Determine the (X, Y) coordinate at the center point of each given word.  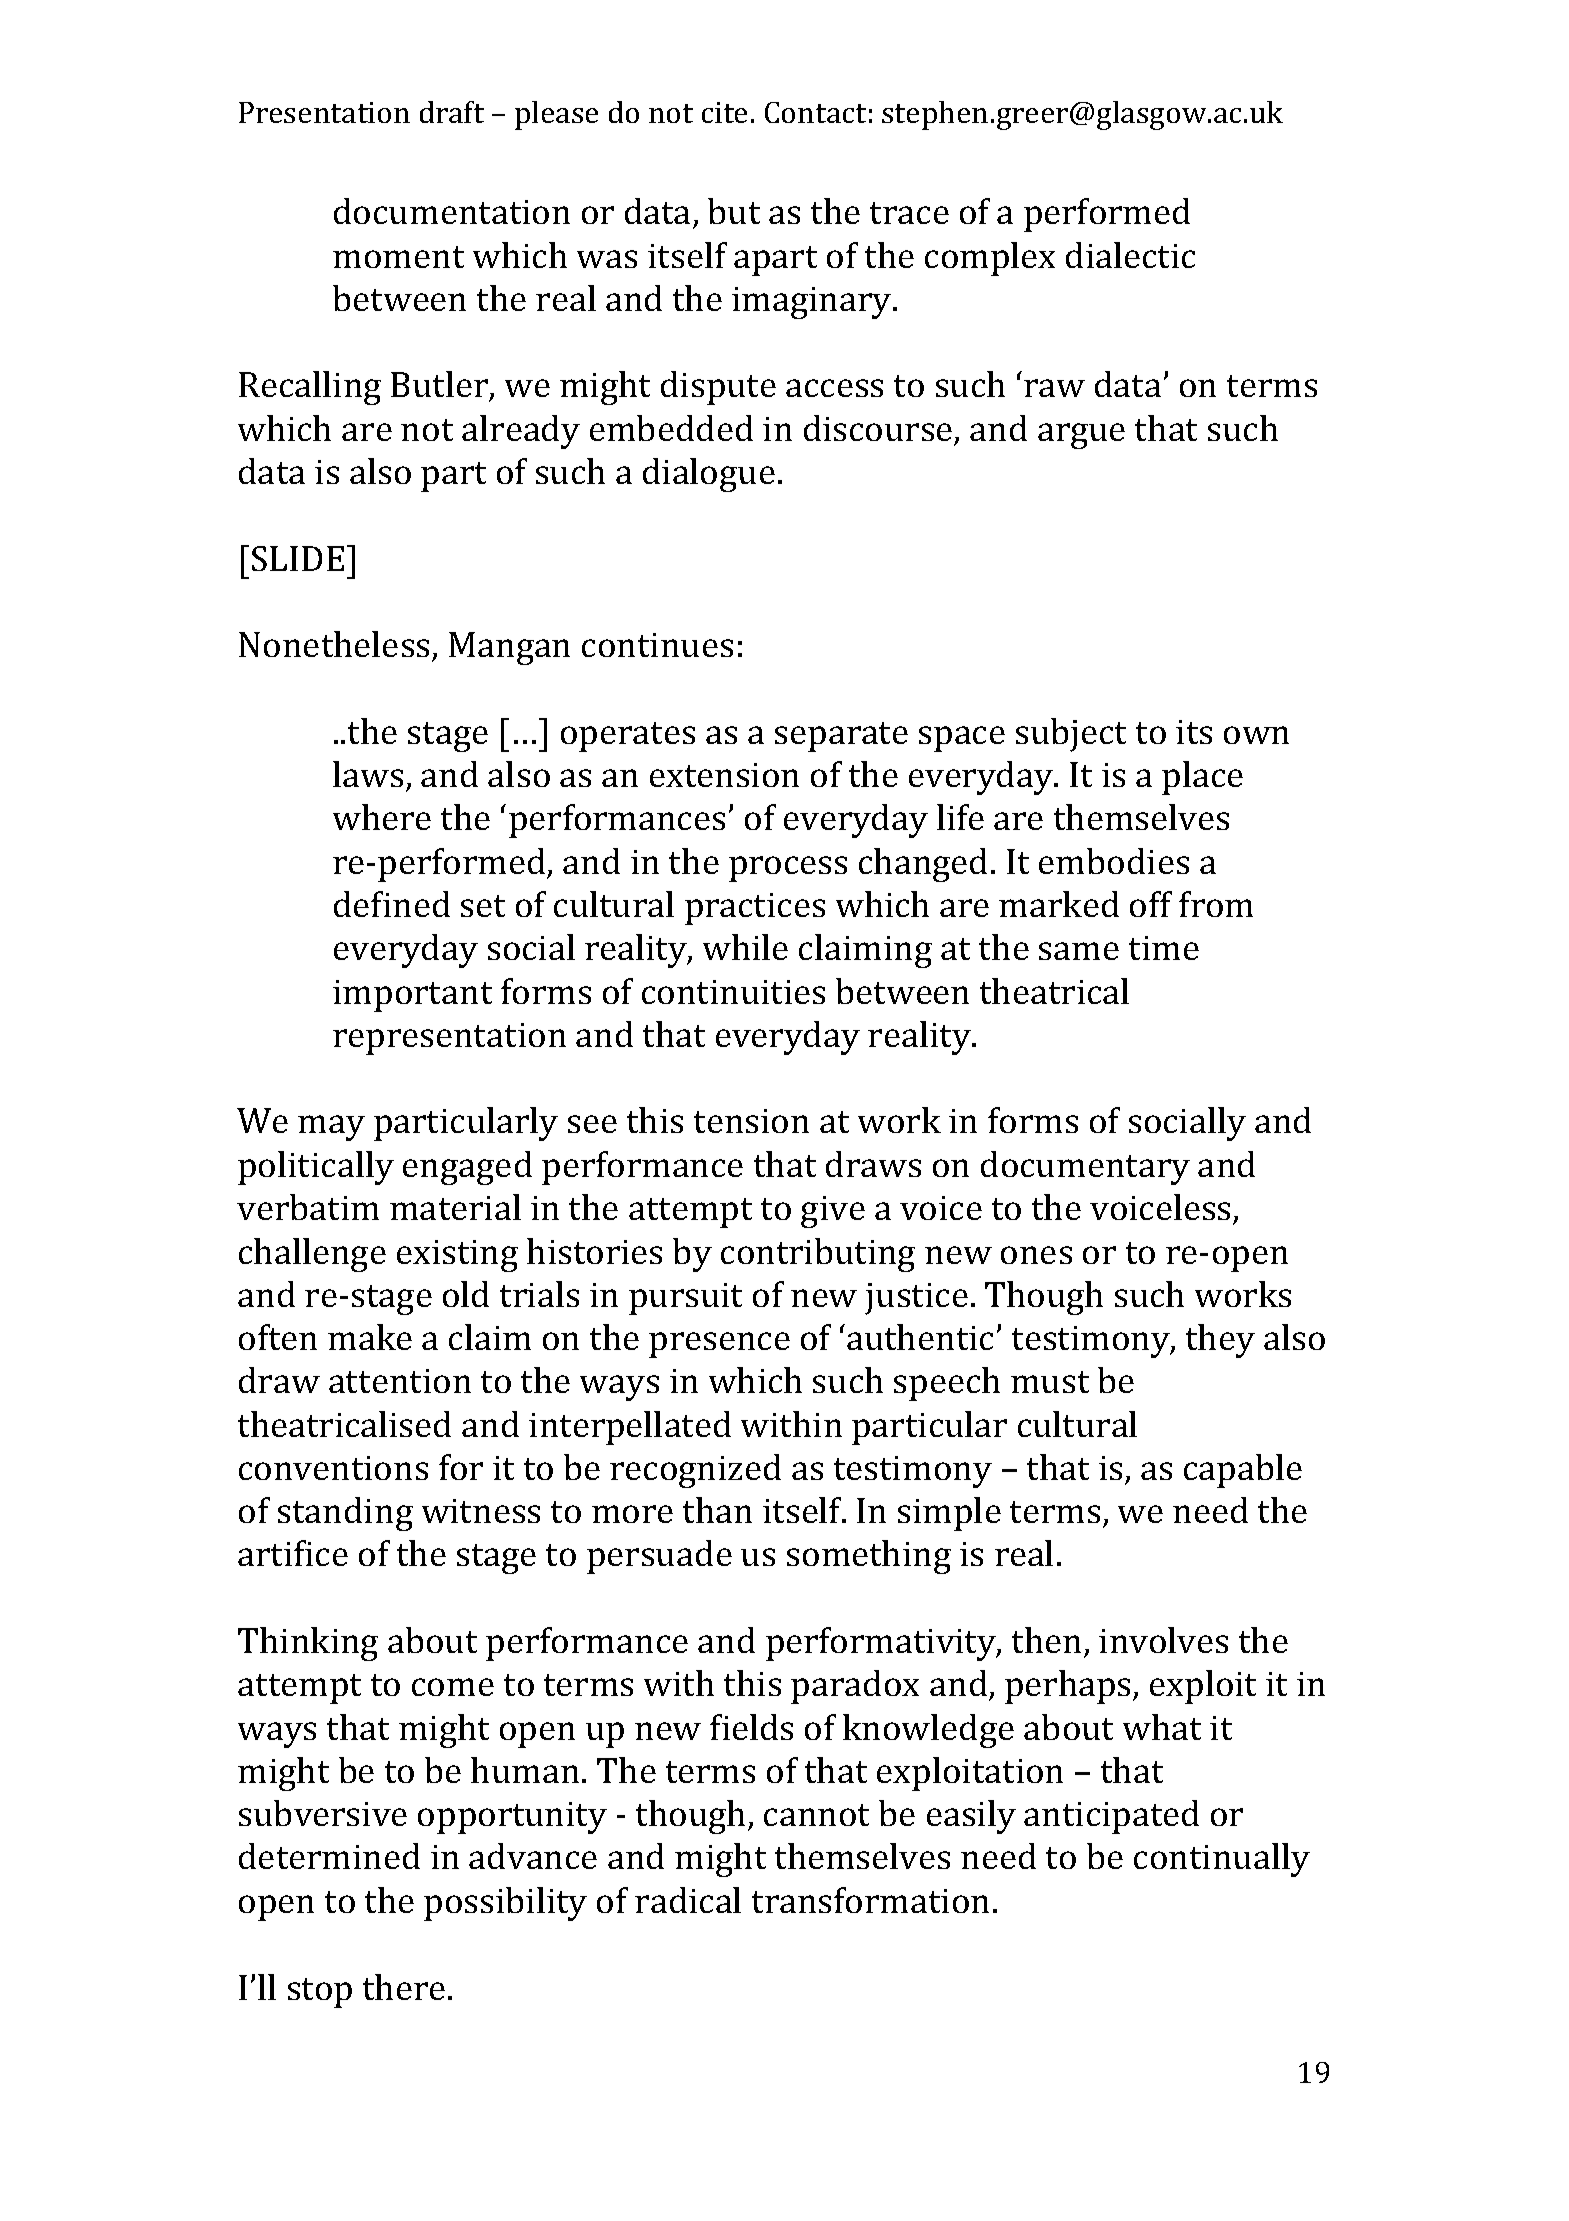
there (404, 1987)
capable (1243, 1471)
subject (1071, 735)
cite (724, 112)
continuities (733, 992)
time (1164, 948)
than (717, 1510)
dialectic (1130, 255)
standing (345, 1514)
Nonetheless (334, 644)
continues (657, 645)
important (412, 996)
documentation (452, 211)
